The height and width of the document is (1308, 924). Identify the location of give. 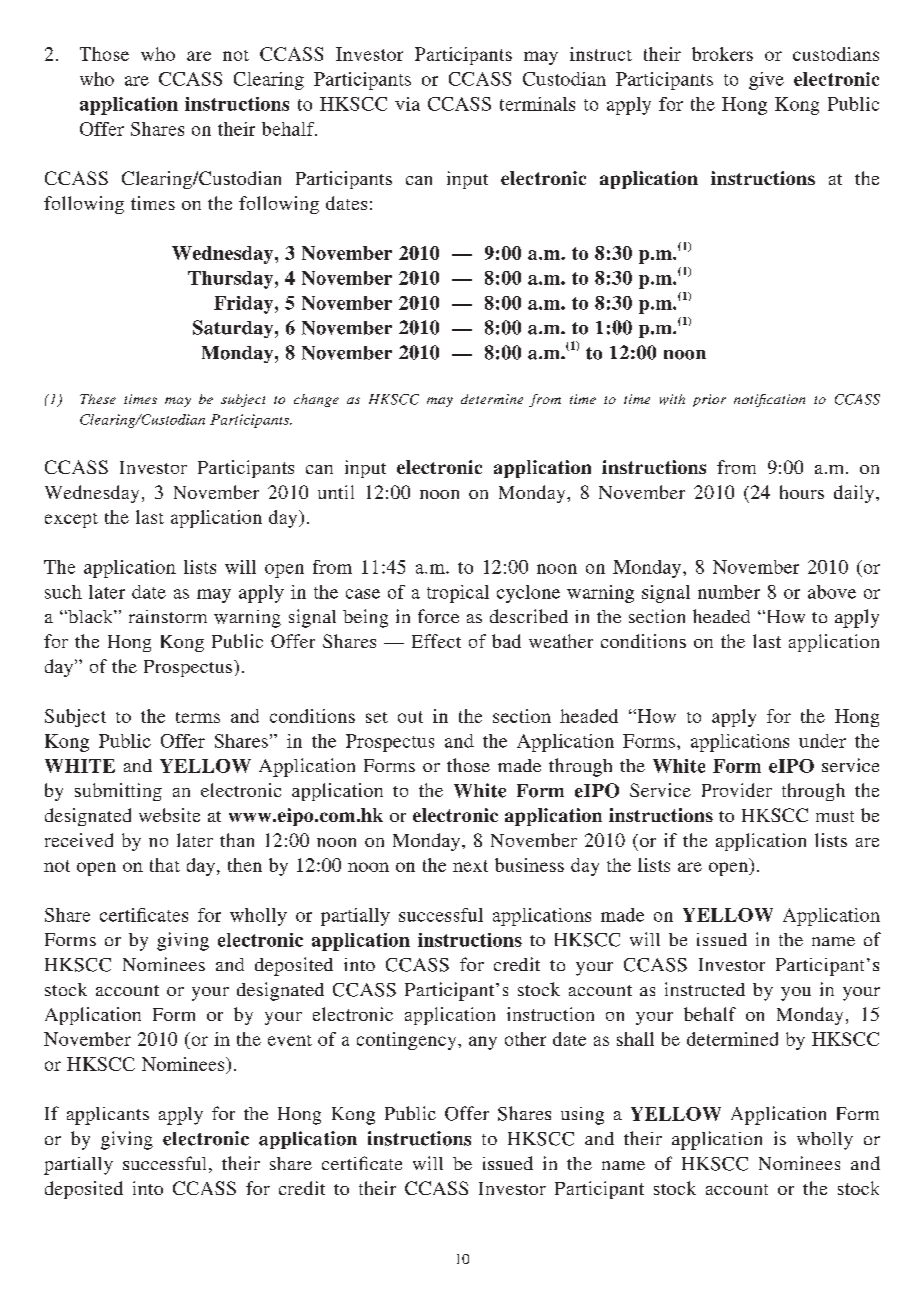
(766, 81).
